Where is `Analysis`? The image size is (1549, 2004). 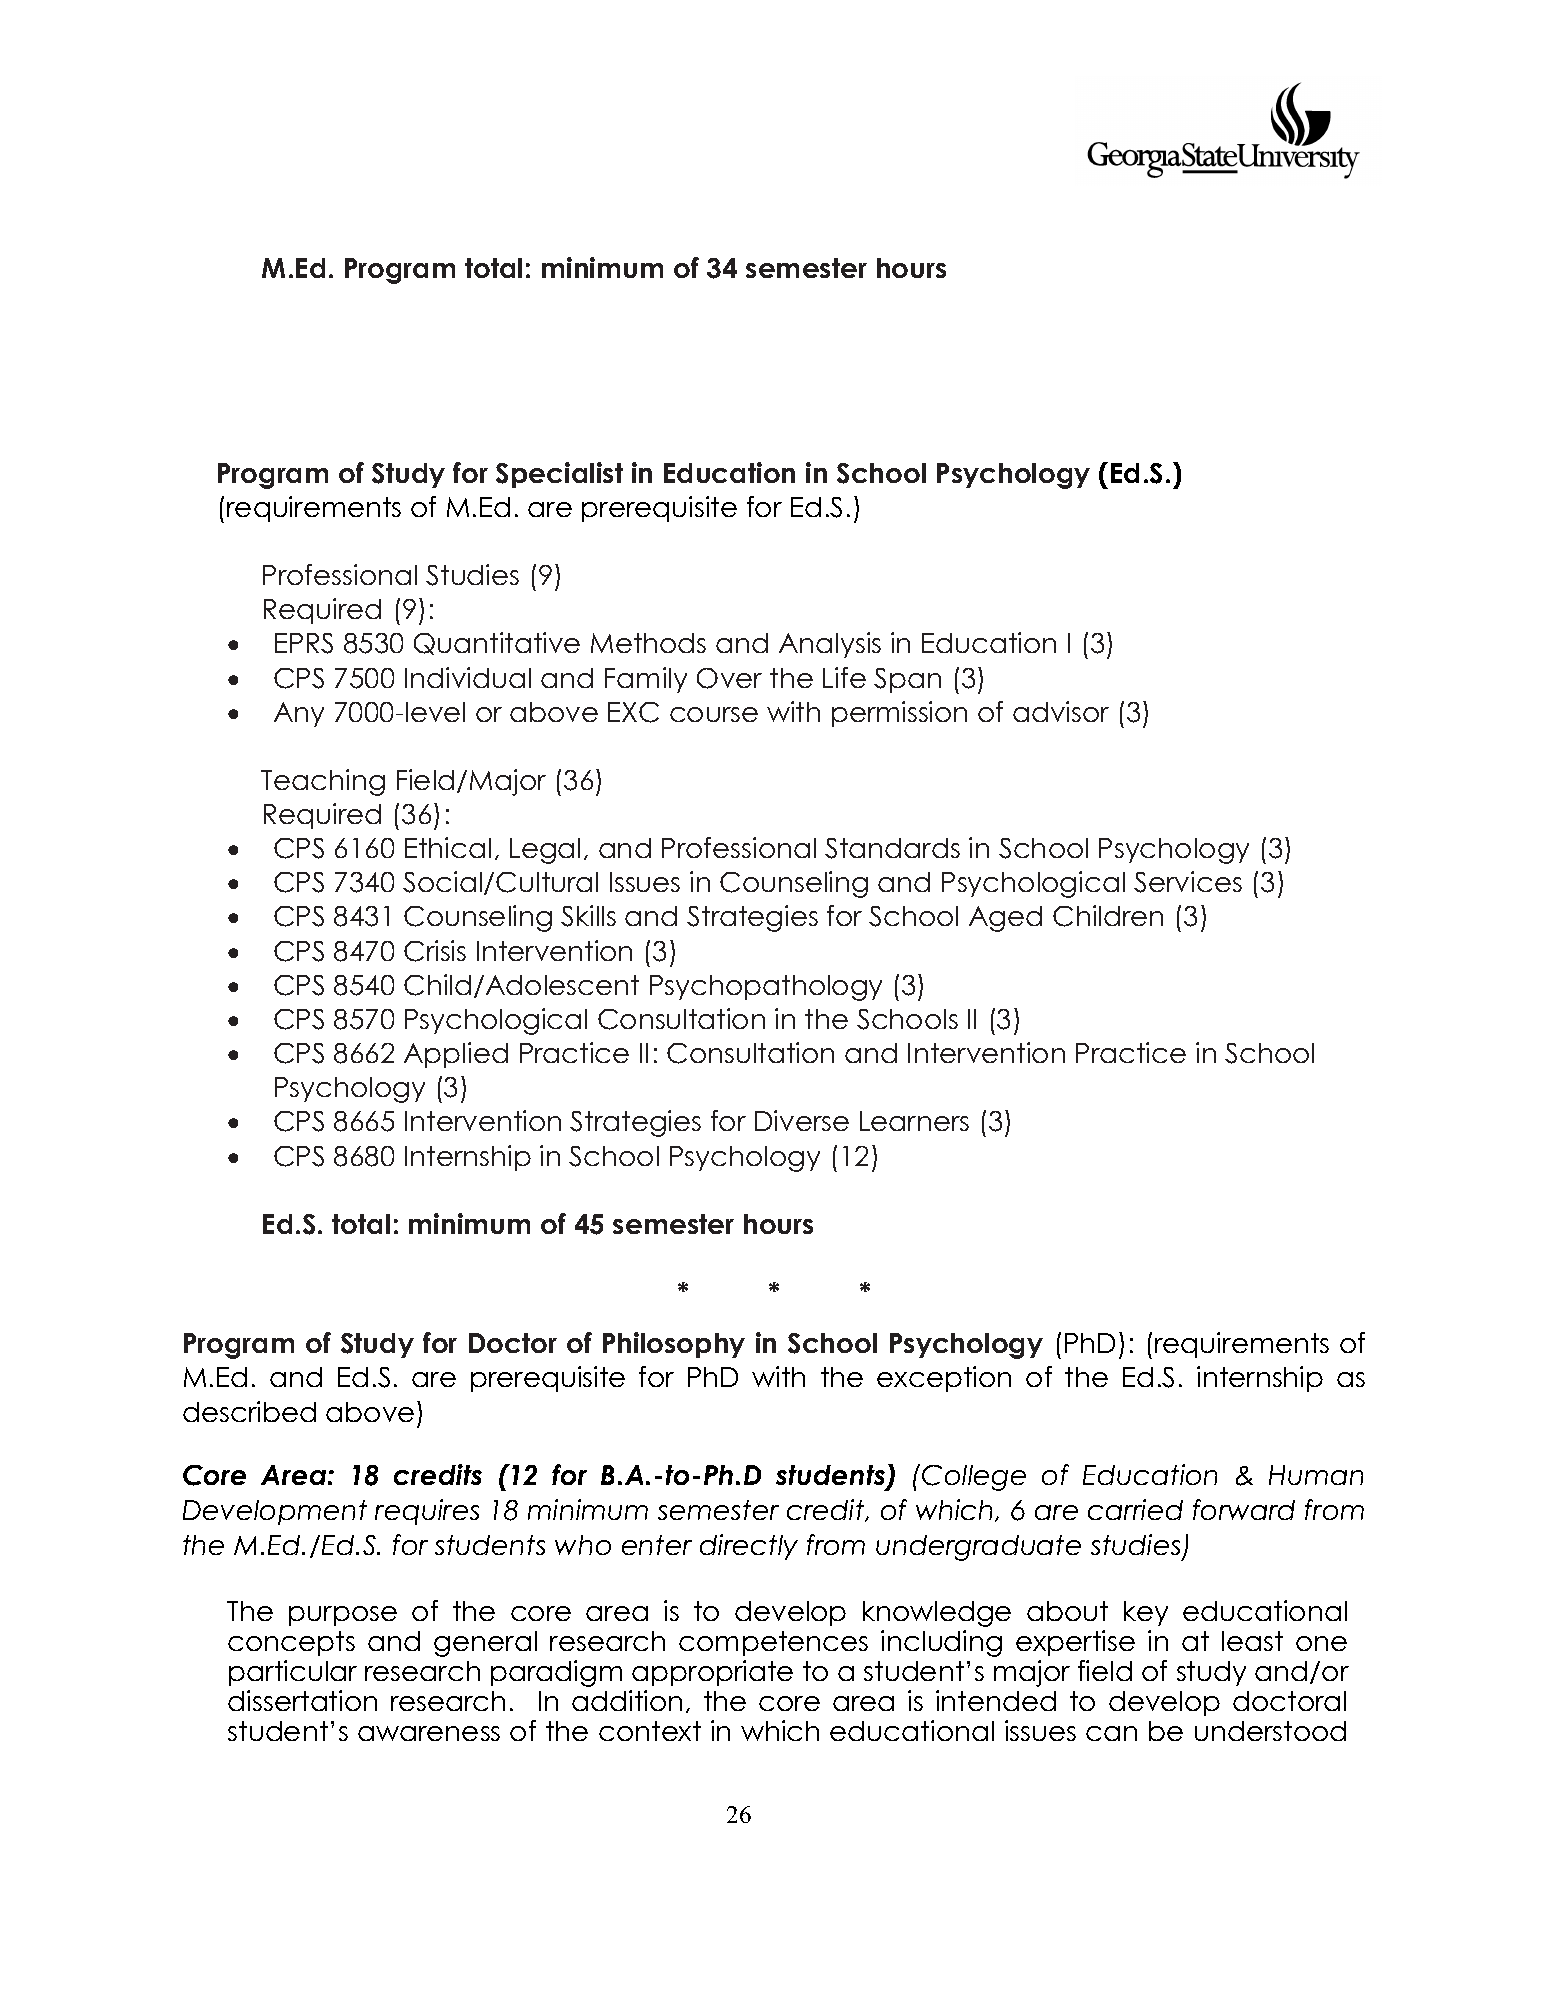 Analysis is located at coordinates (830, 645).
